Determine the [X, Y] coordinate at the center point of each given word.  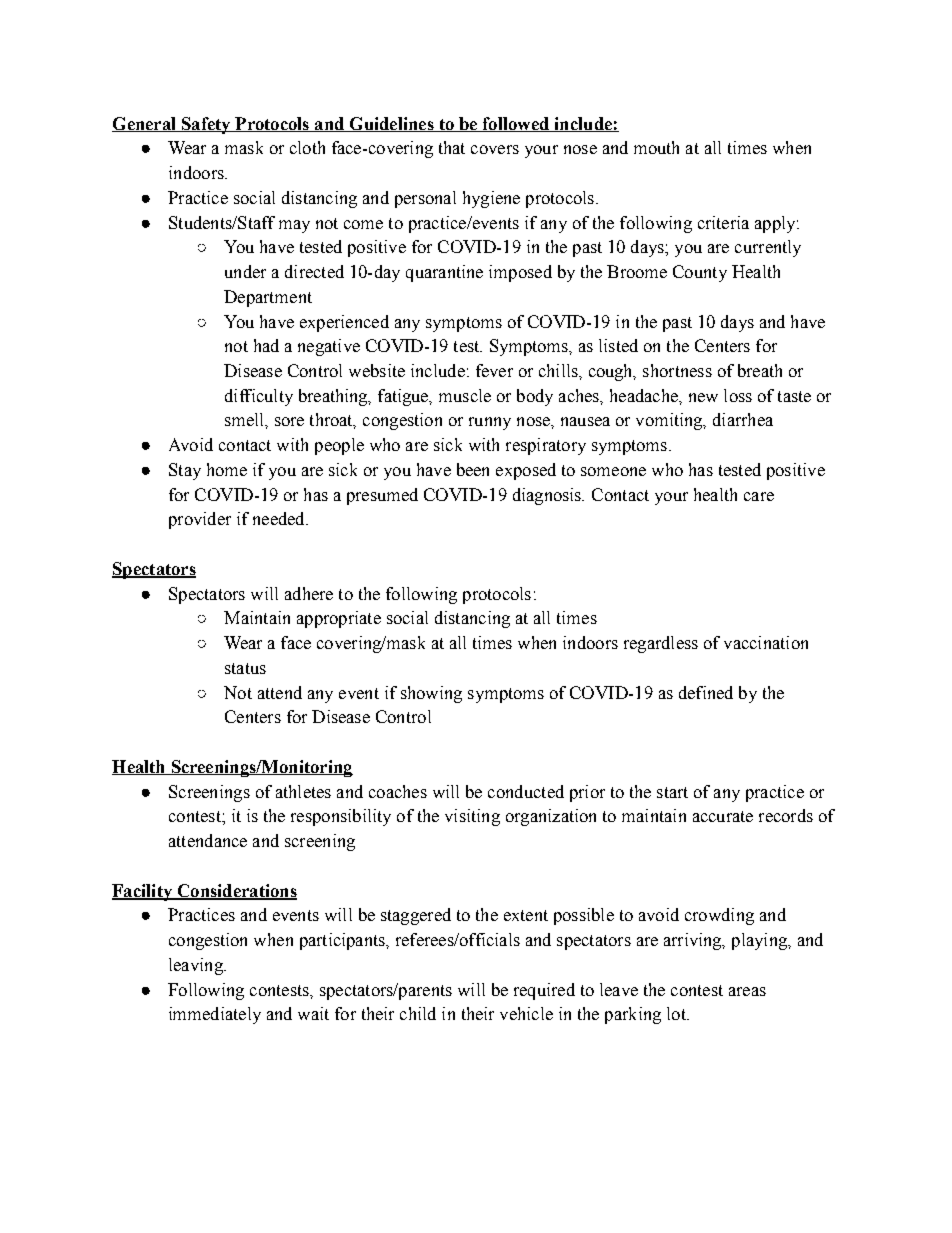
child [418, 1013]
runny [490, 423]
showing [431, 694]
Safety [206, 125]
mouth [656, 147]
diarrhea [743, 419]
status [245, 668]
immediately [215, 1015]
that [452, 147]
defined [706, 692]
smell [245, 419]
